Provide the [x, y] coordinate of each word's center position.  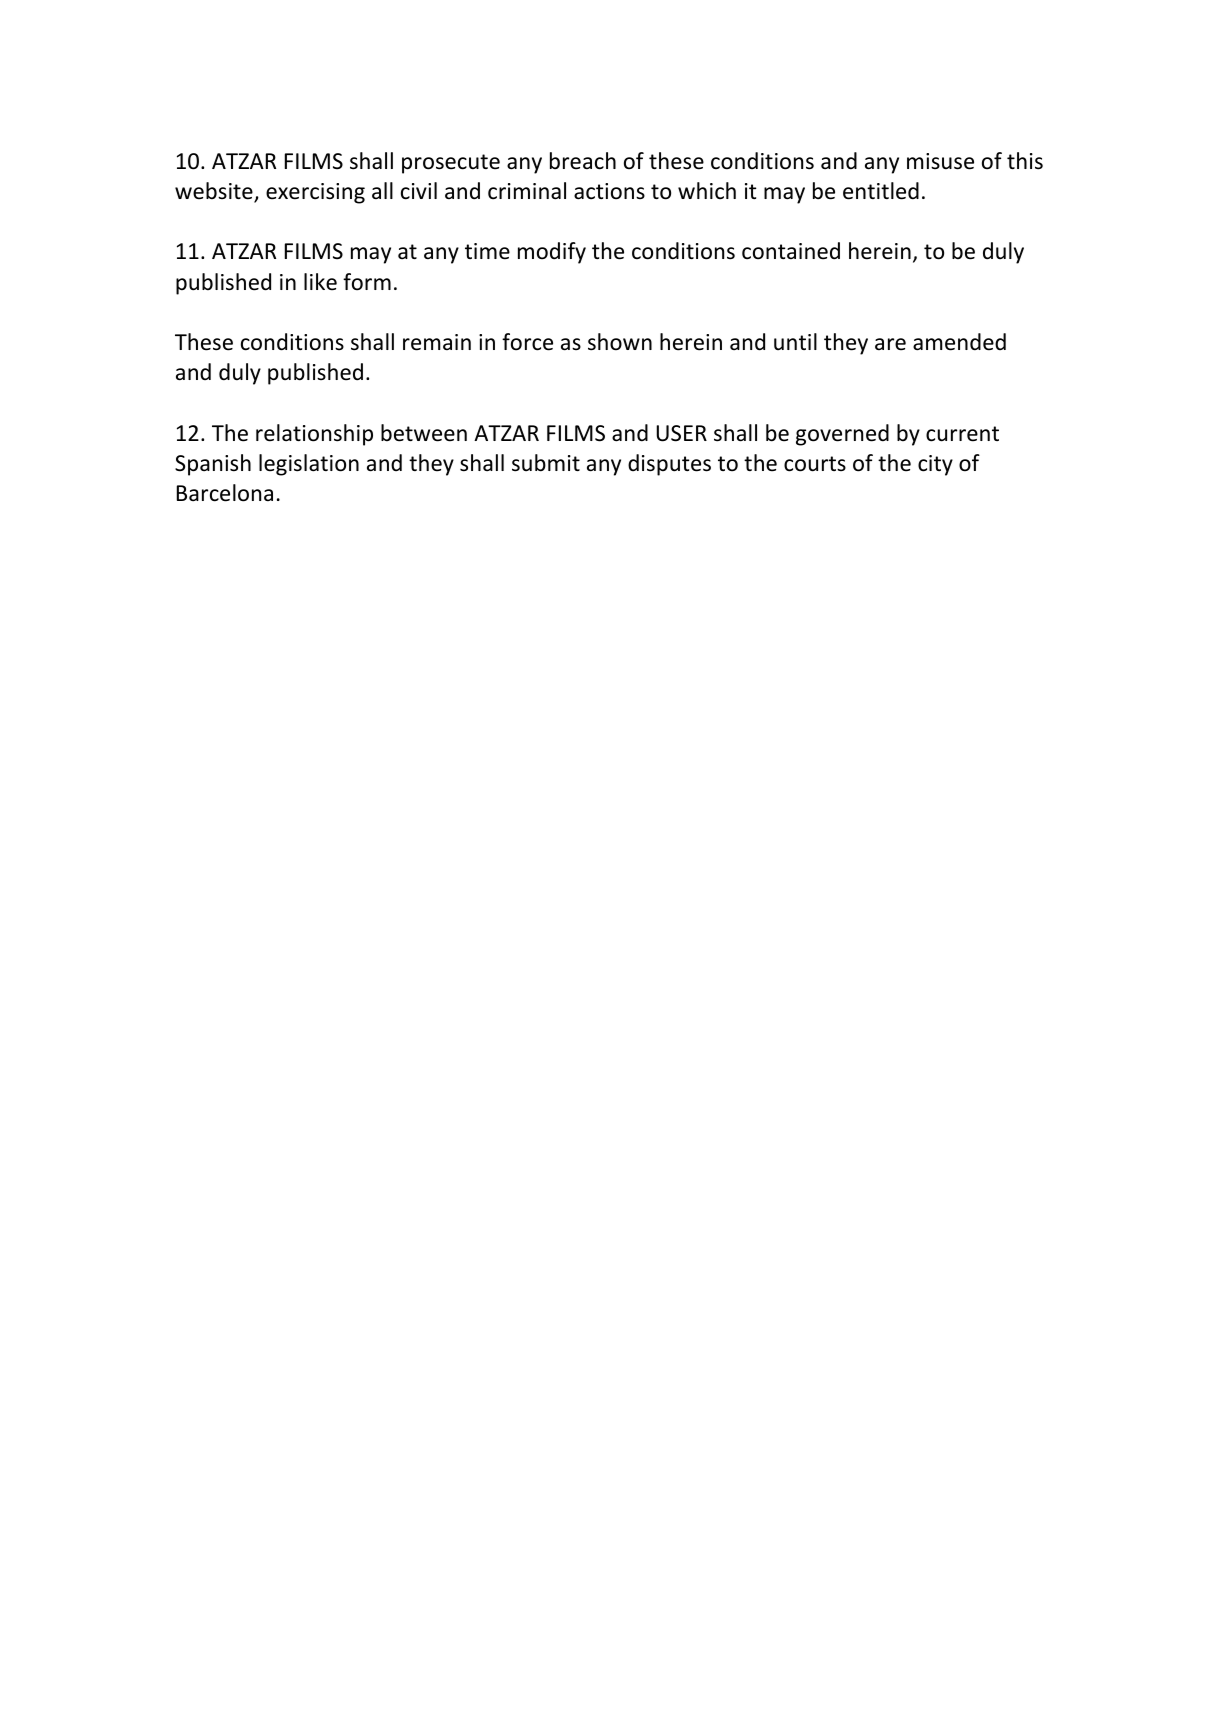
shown [620, 342]
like [320, 282]
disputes [669, 465]
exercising [315, 193]
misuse [940, 161]
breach [583, 161]
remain [437, 342]
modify [552, 253]
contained [791, 251]
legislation [309, 465]
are [890, 344]
